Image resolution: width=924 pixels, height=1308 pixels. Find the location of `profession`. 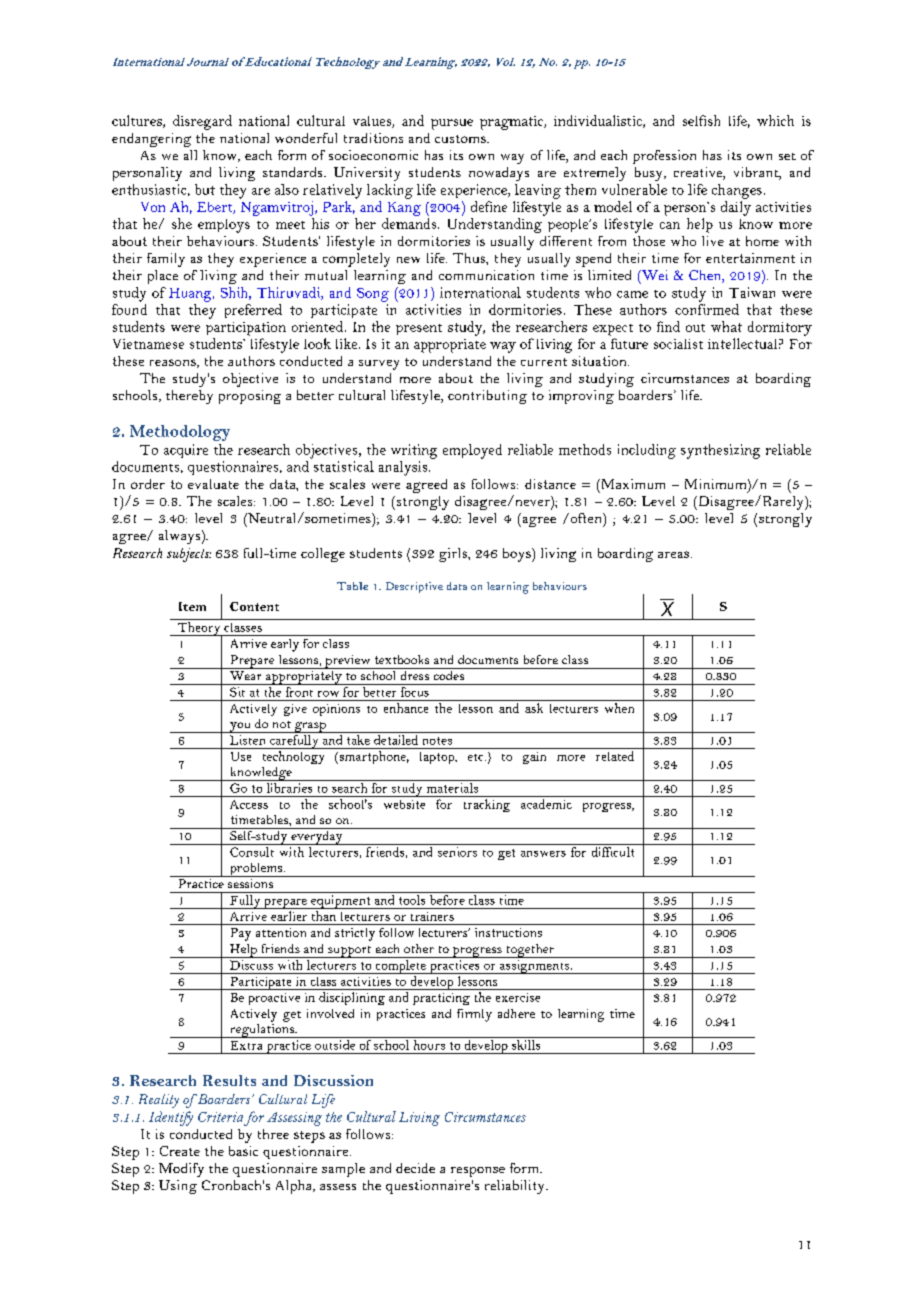

profession is located at coordinates (664, 157).
